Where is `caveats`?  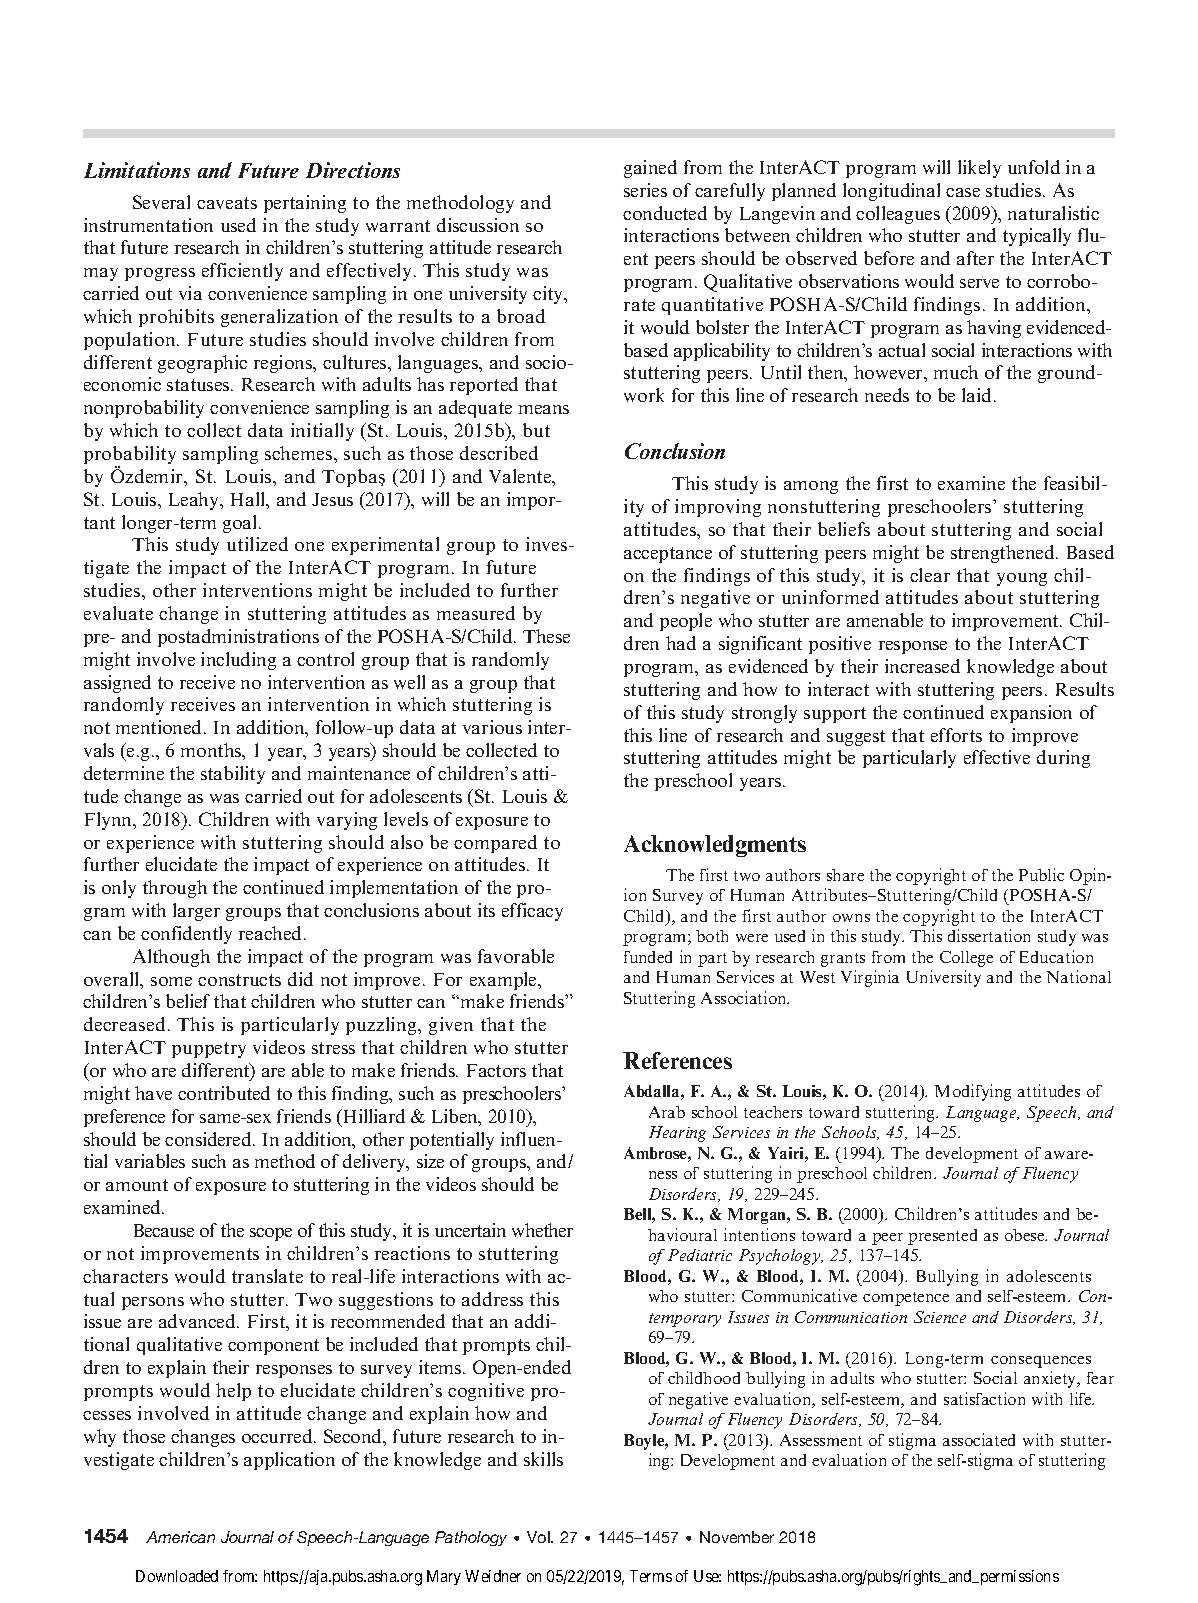
caveats is located at coordinates (227, 203).
